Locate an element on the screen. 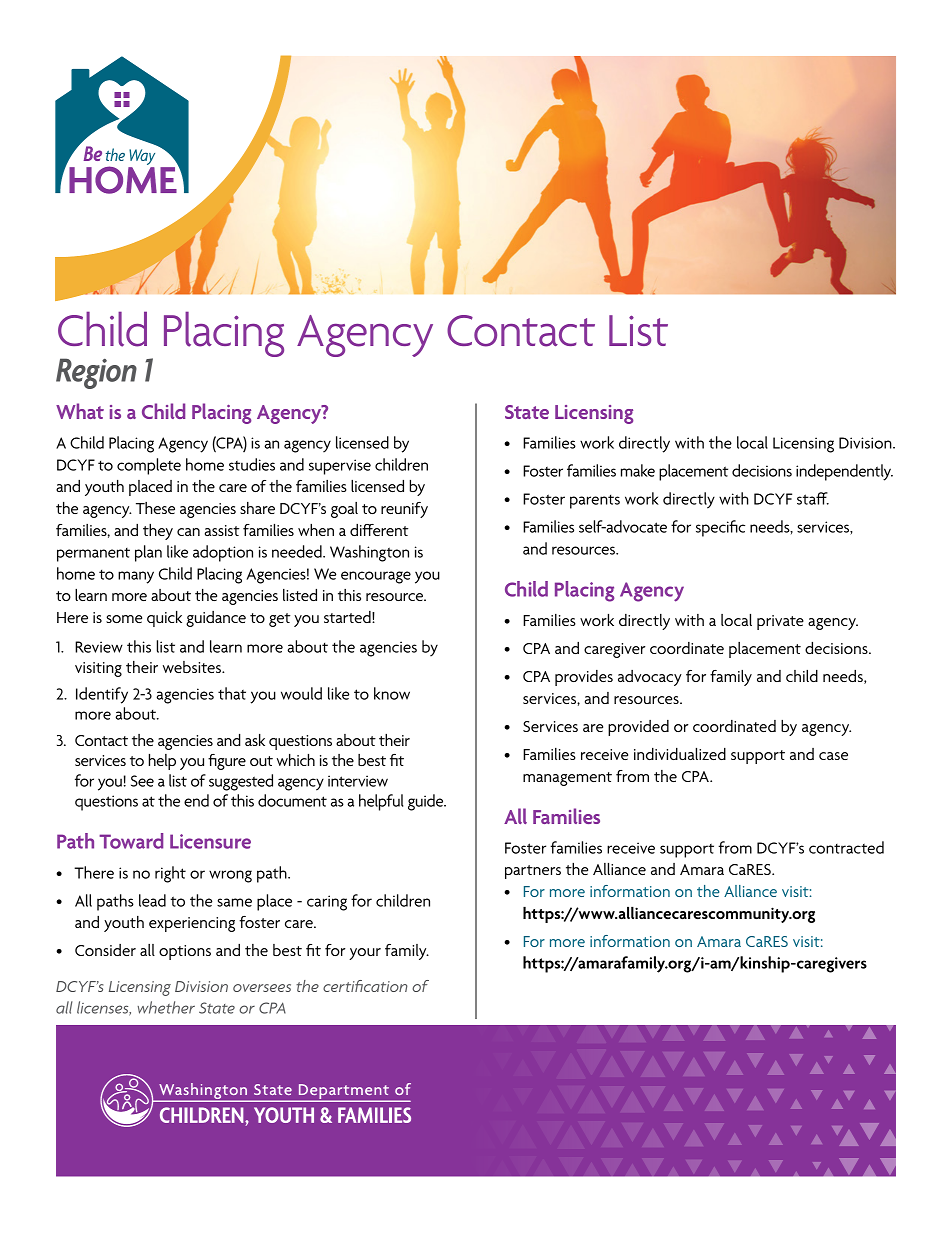 This screenshot has height=1233, width=952. suggested is located at coordinates (241, 782).
